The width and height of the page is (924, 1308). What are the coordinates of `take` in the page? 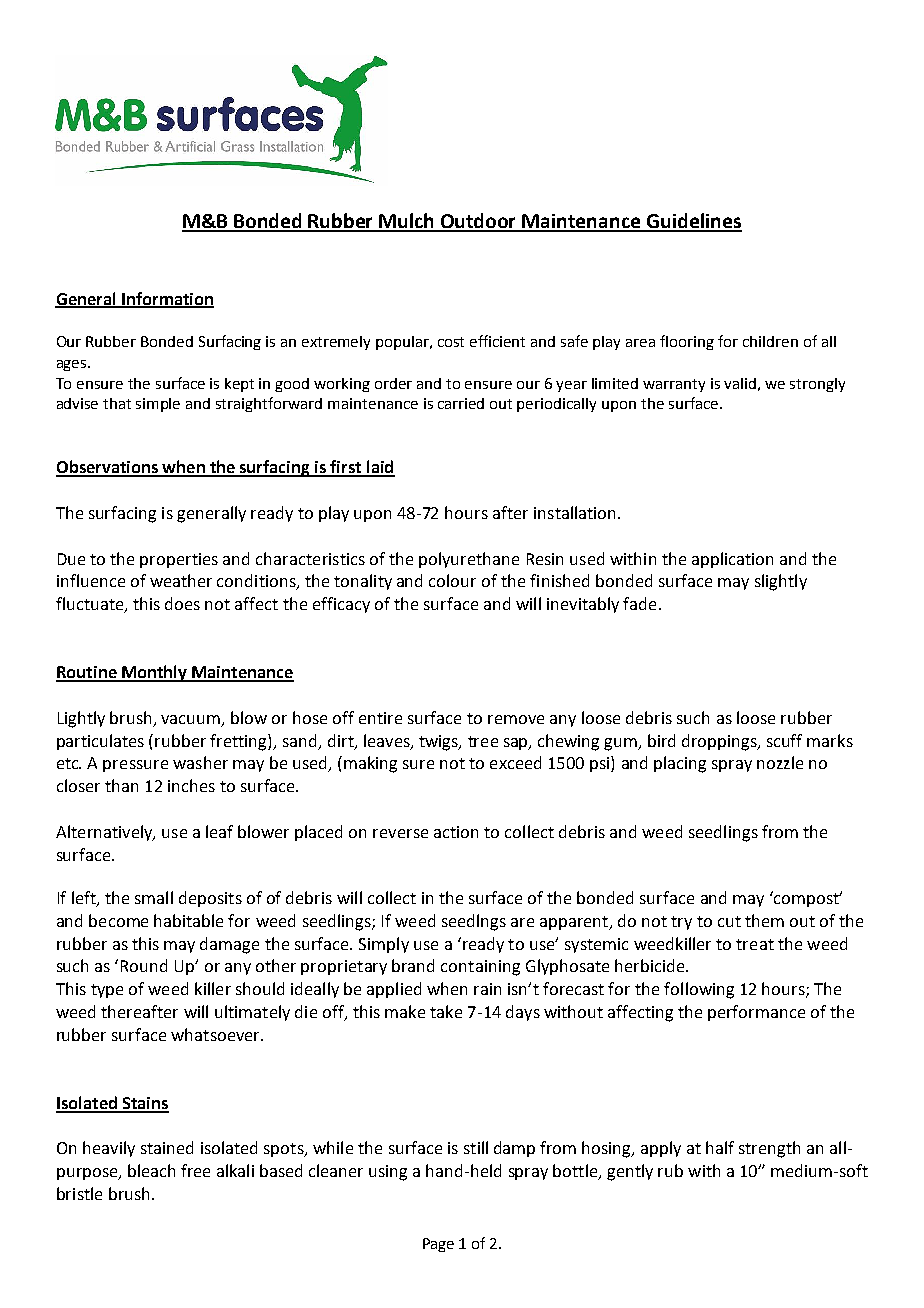 It's located at (446, 1011).
